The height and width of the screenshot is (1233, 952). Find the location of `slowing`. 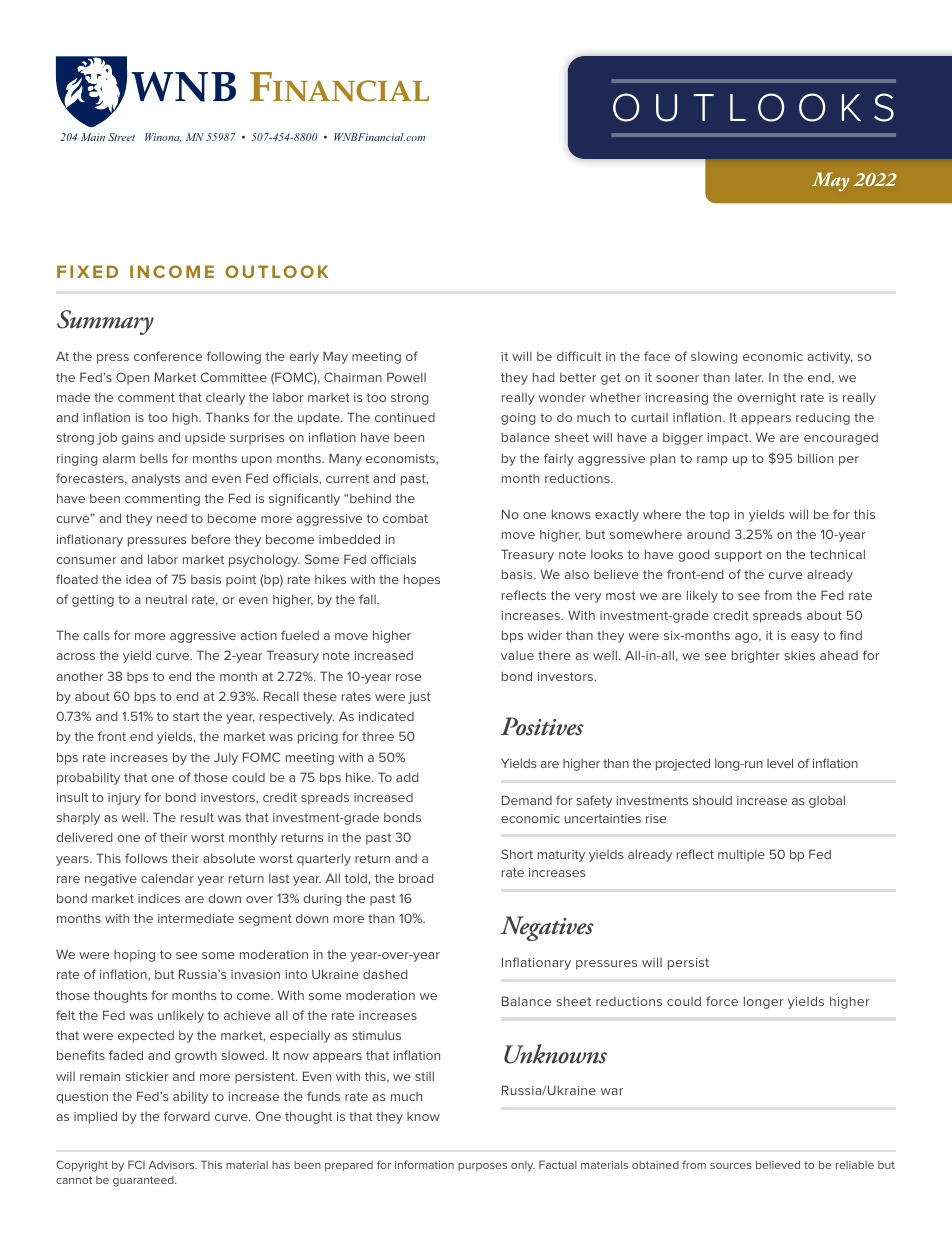

slowing is located at coordinates (714, 358).
